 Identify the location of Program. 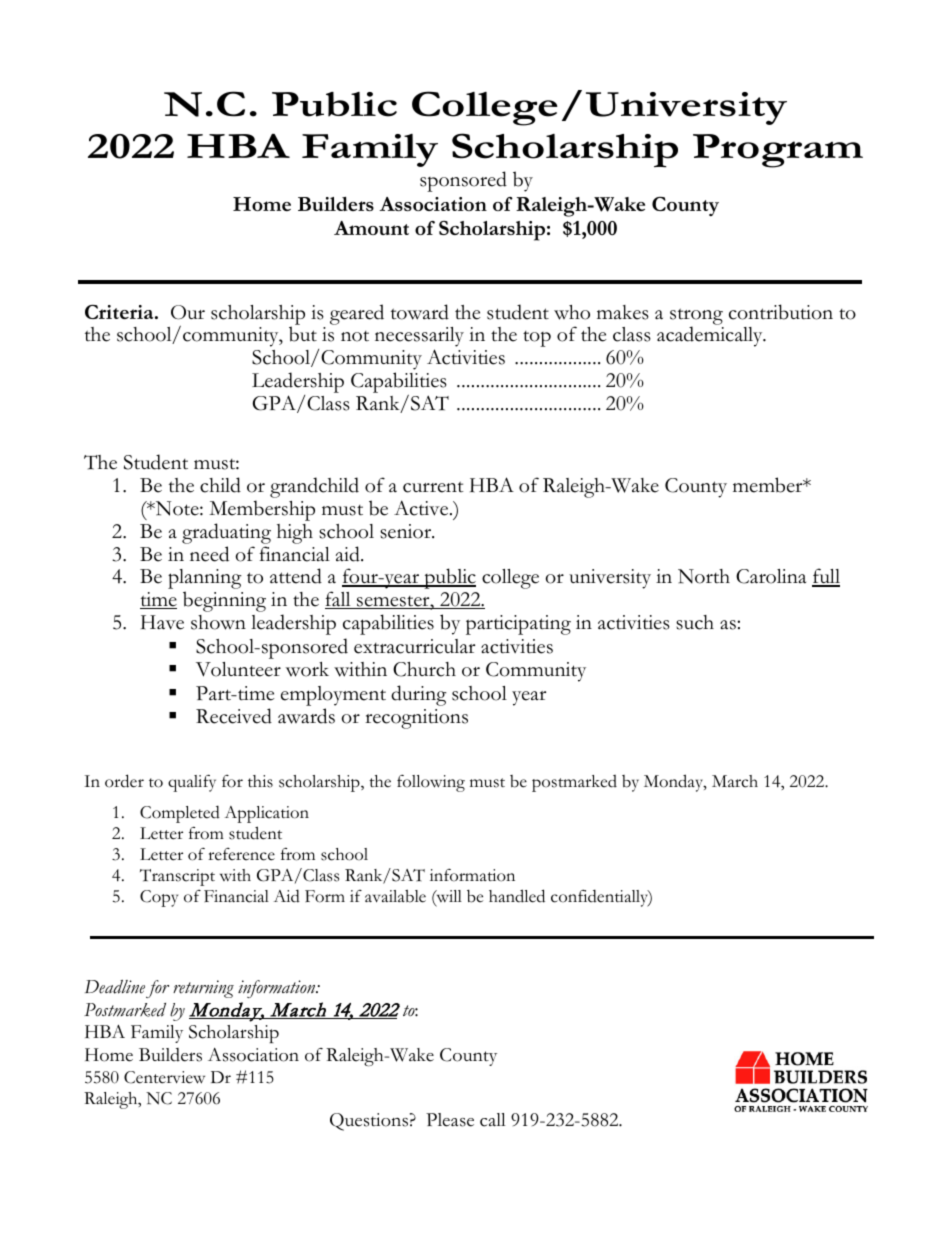
(778, 151).
